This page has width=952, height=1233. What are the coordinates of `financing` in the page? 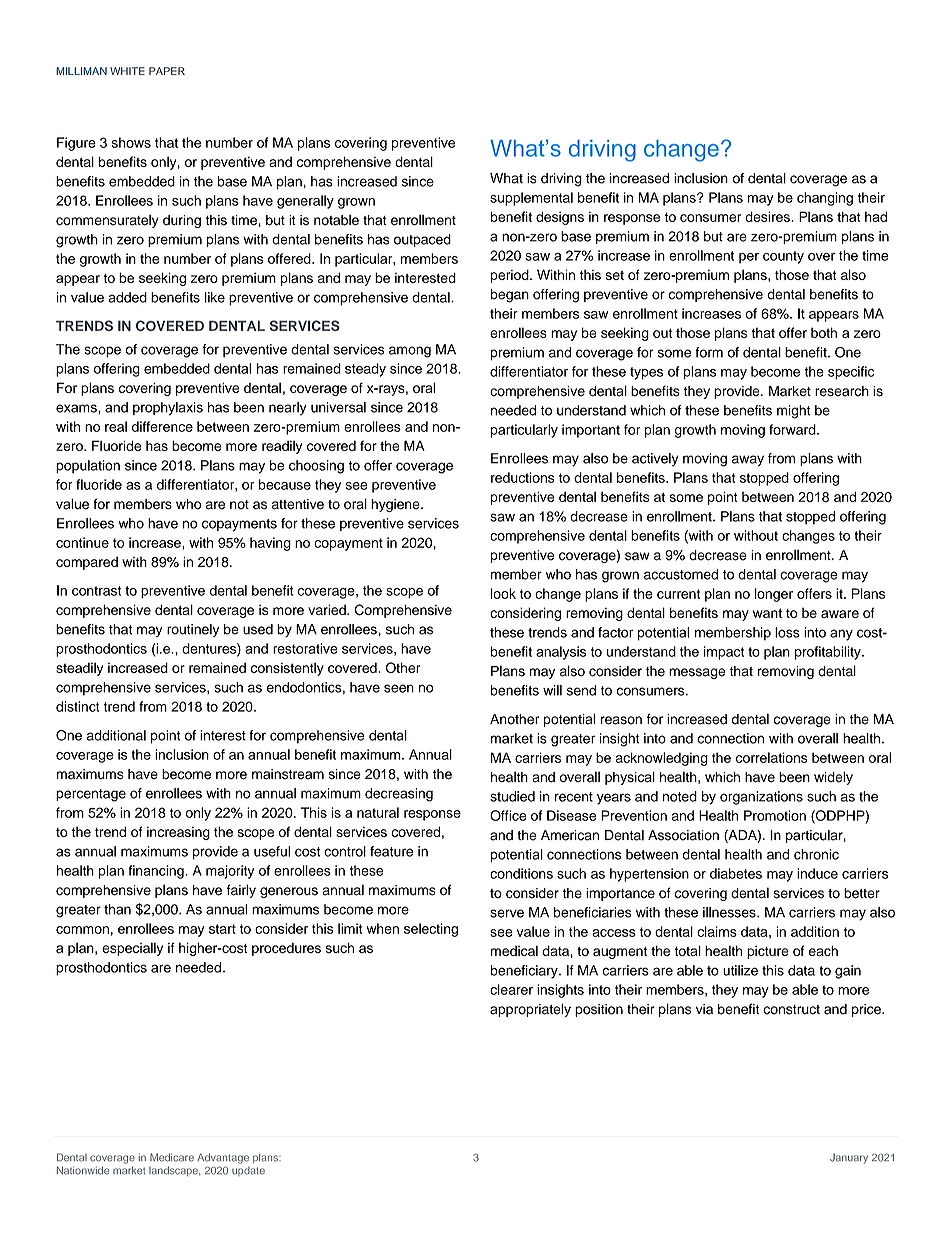 It's located at (157, 872).
